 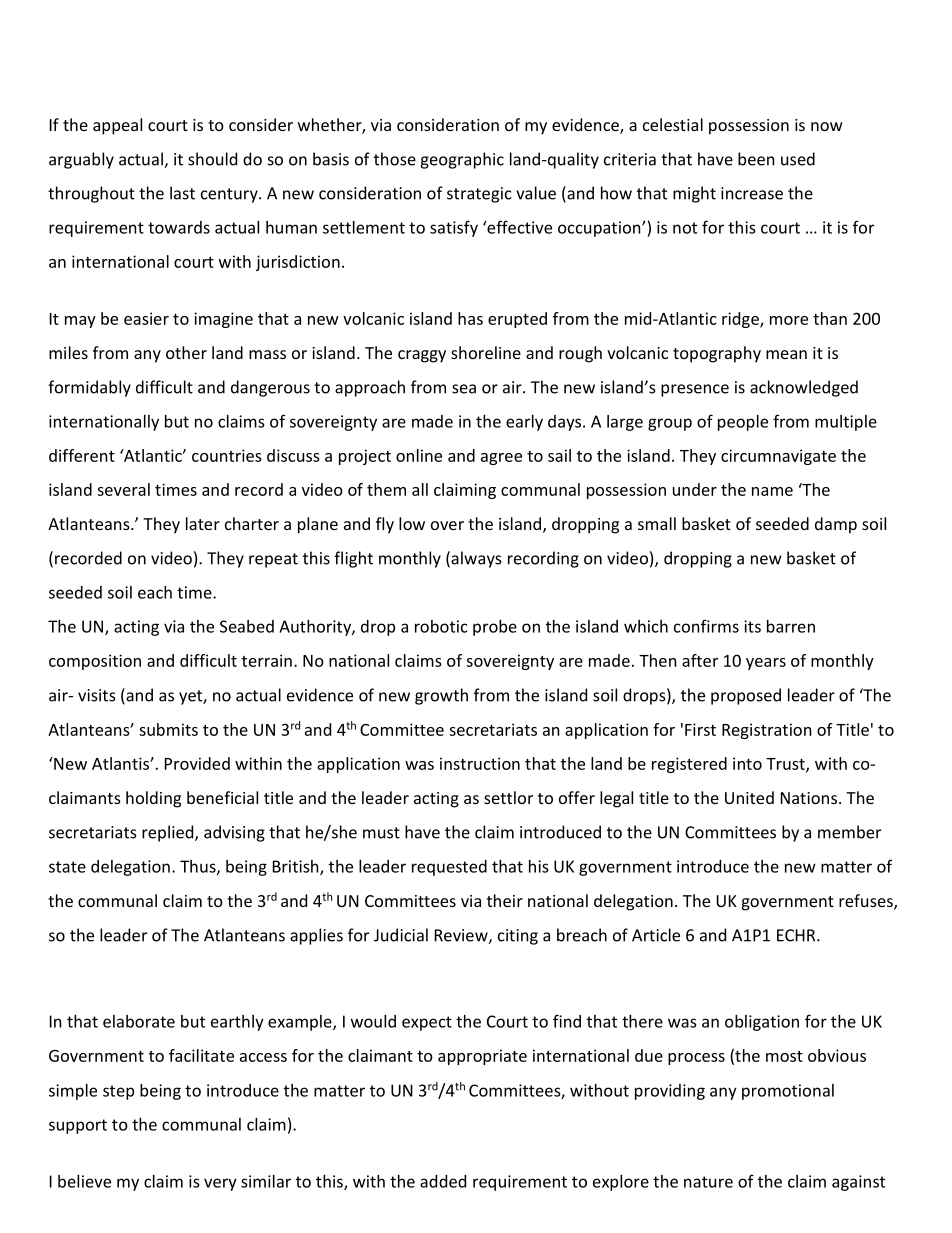 I want to click on geographic, so click(x=462, y=160).
